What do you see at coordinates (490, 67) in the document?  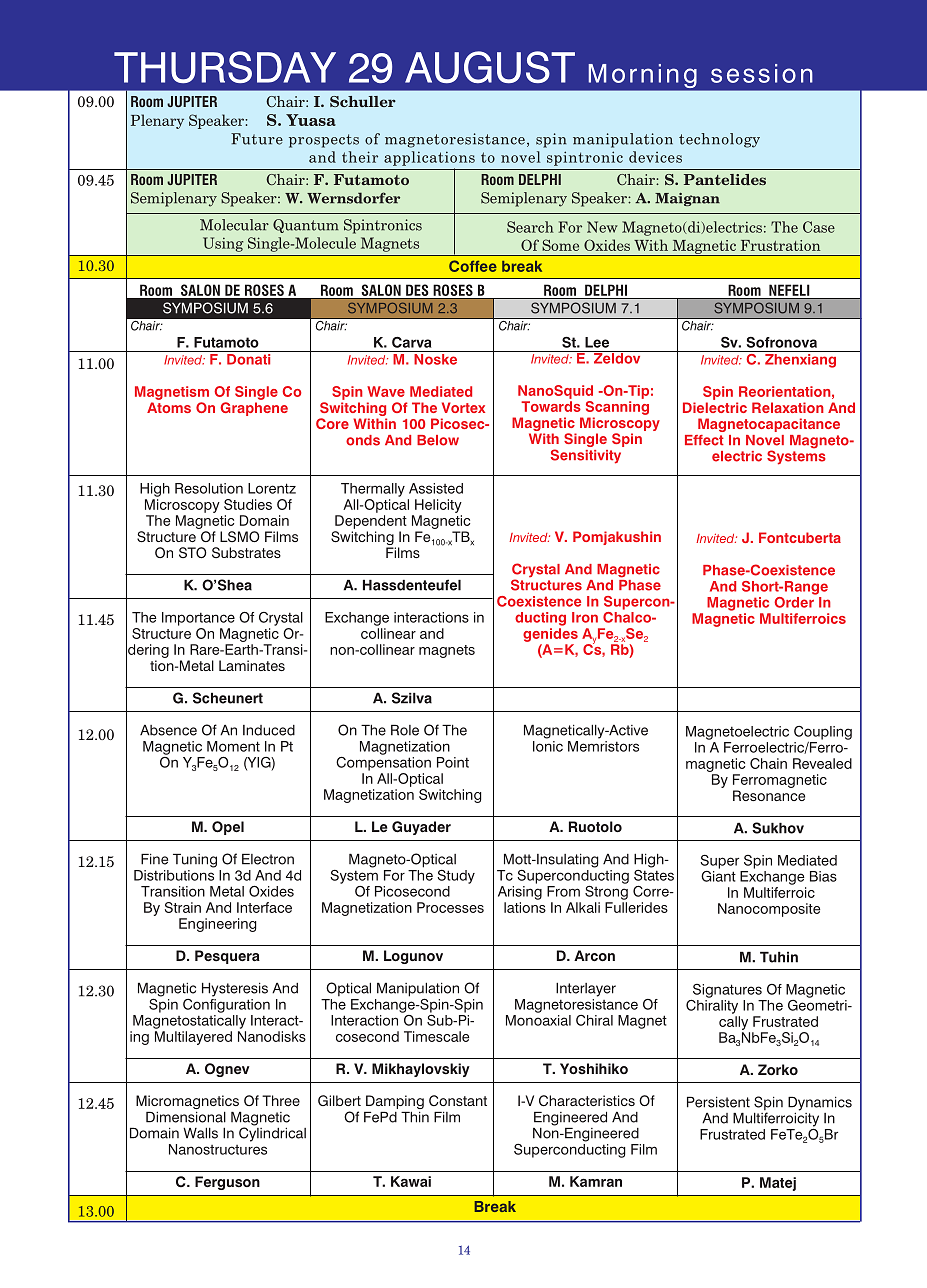 I see `AUGUST` at bounding box center [490, 67].
